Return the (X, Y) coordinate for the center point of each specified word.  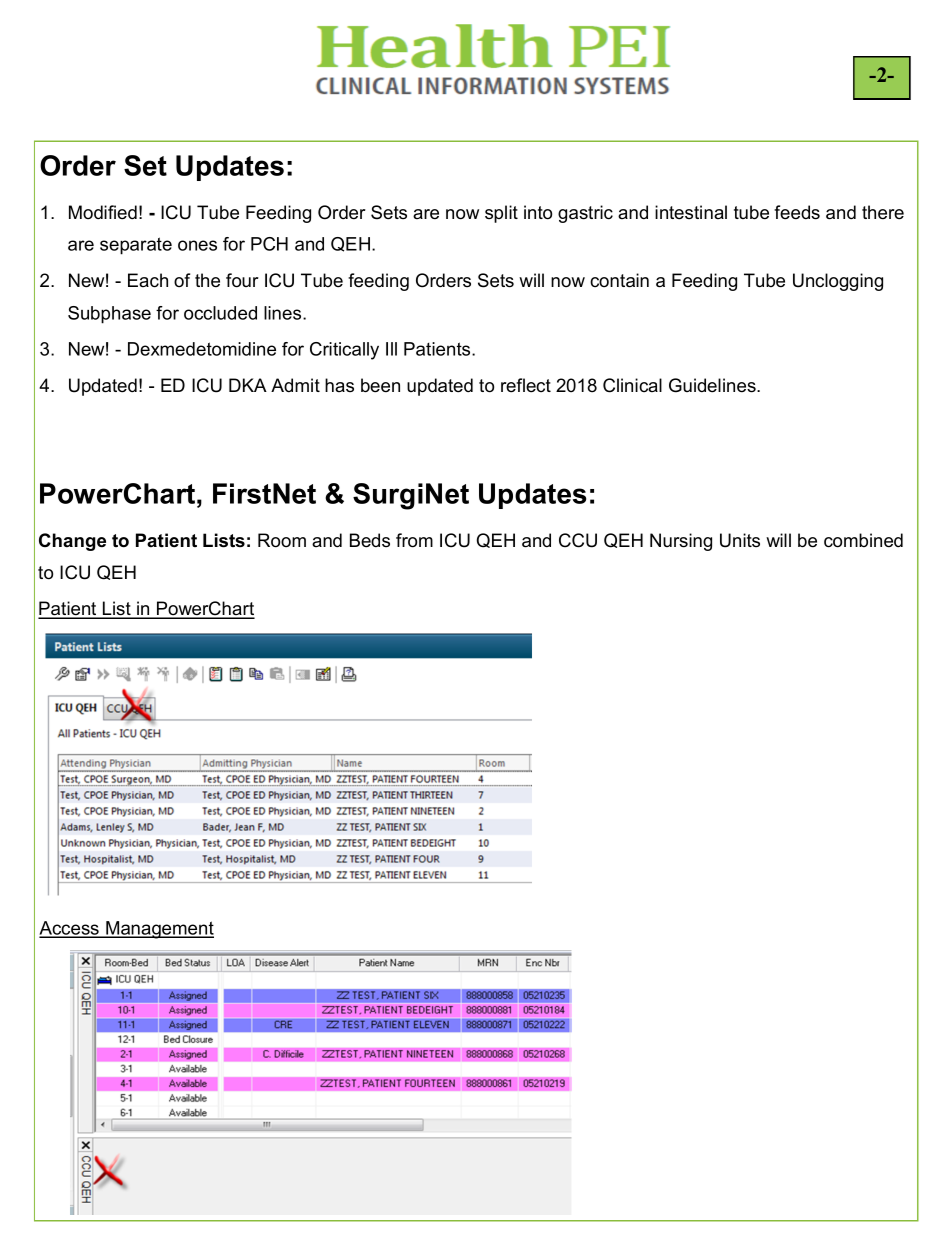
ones (197, 245)
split (501, 214)
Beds (370, 540)
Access (70, 929)
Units (740, 540)
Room (282, 540)
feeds (797, 212)
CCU (578, 540)
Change (72, 542)
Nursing (681, 542)
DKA (248, 385)
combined (863, 540)
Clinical (632, 385)
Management (159, 930)
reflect (526, 385)
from (414, 540)
